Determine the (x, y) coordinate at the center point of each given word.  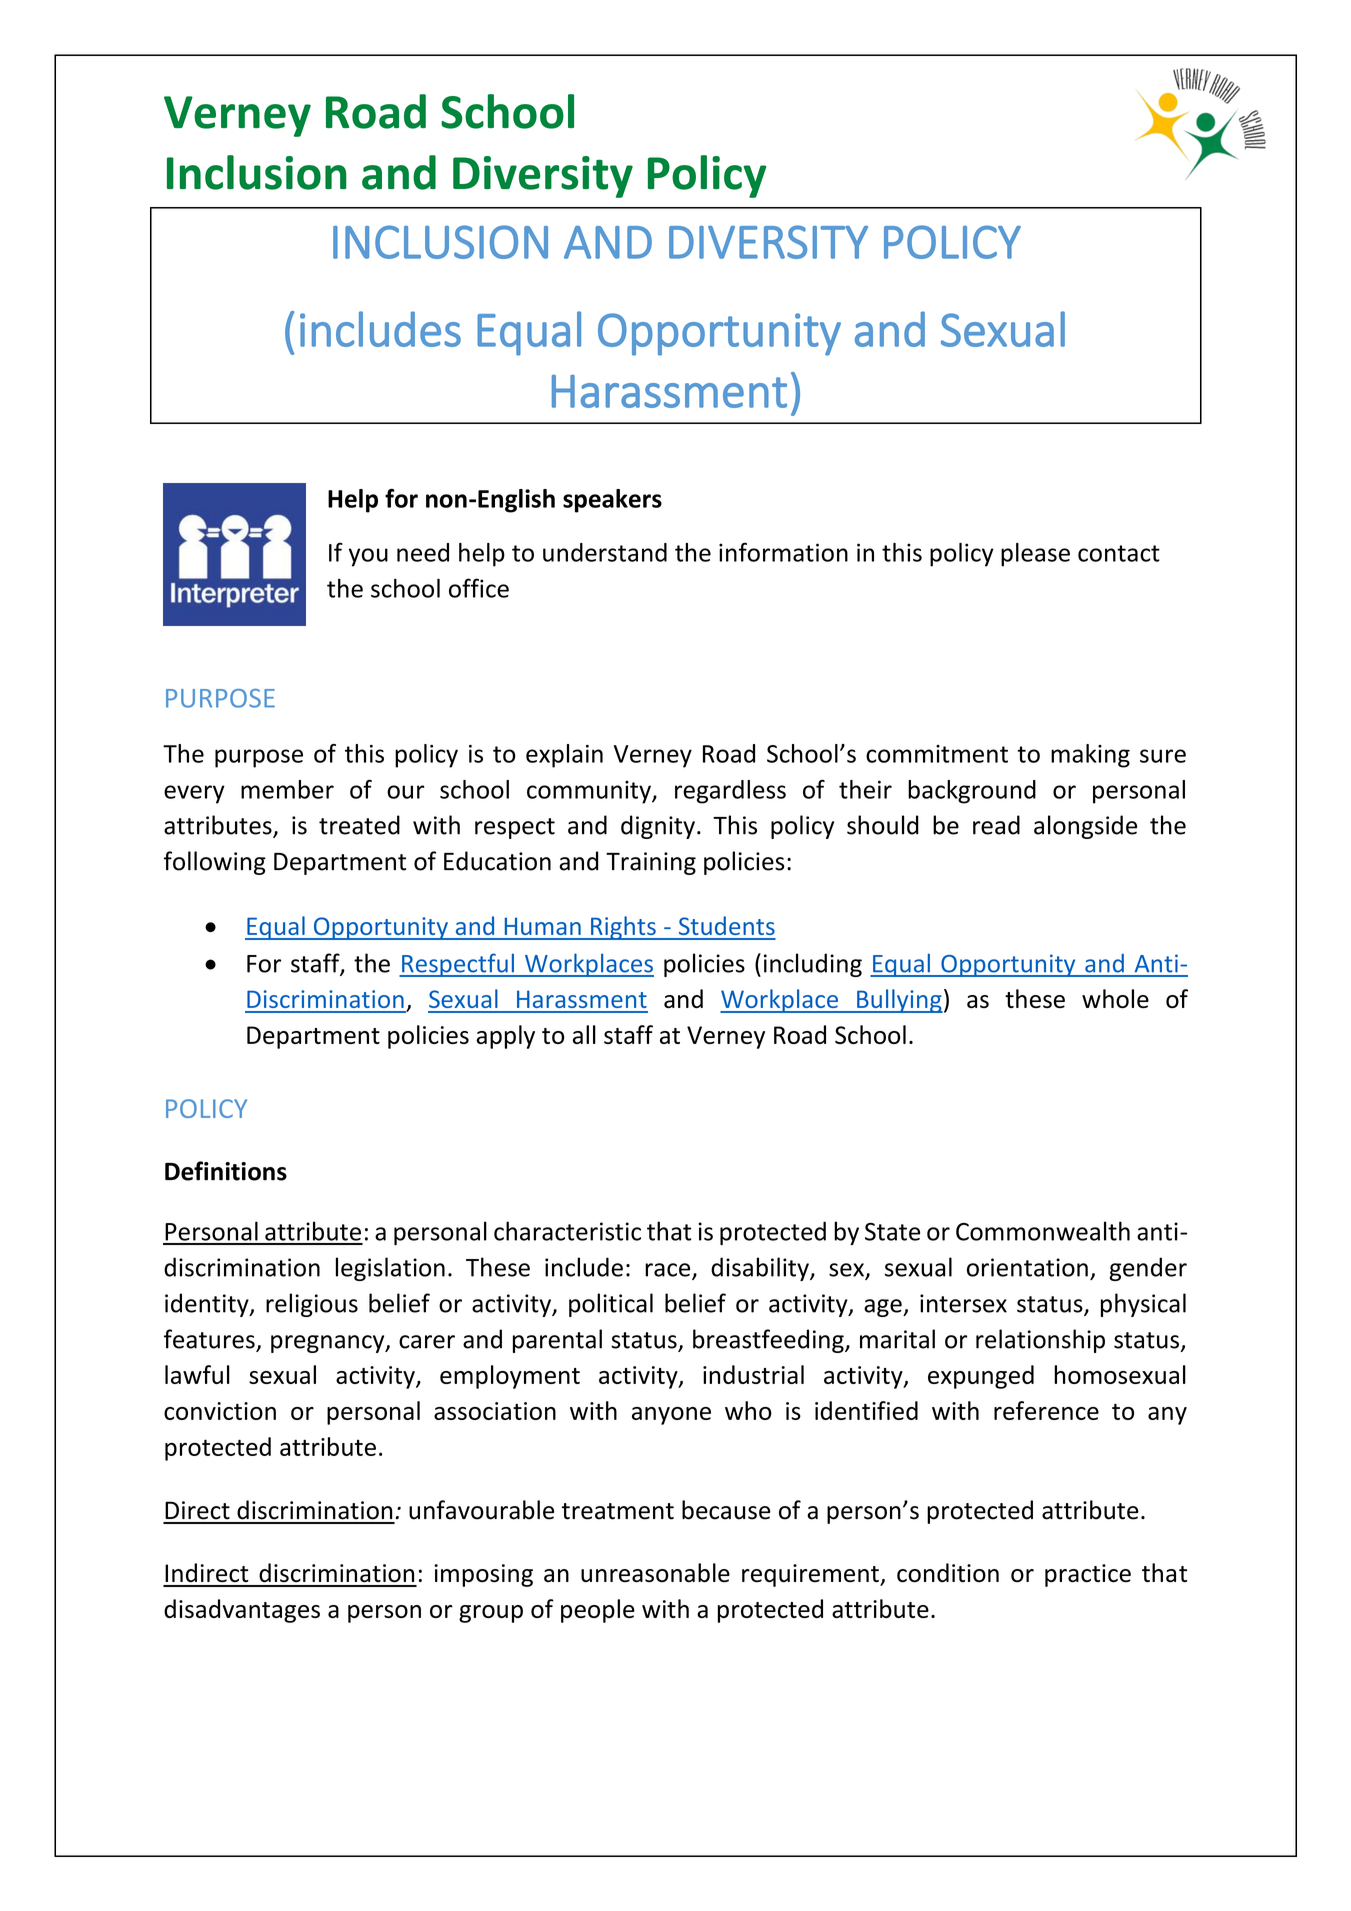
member (287, 789)
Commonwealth (1043, 1231)
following (215, 863)
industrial (753, 1374)
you (368, 557)
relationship (1040, 1341)
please (1035, 555)
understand (605, 552)
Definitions (226, 1171)
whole (1115, 998)
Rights (623, 928)
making (1090, 756)
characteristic (567, 1231)
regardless (730, 792)
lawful (197, 1374)
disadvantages (242, 1611)
